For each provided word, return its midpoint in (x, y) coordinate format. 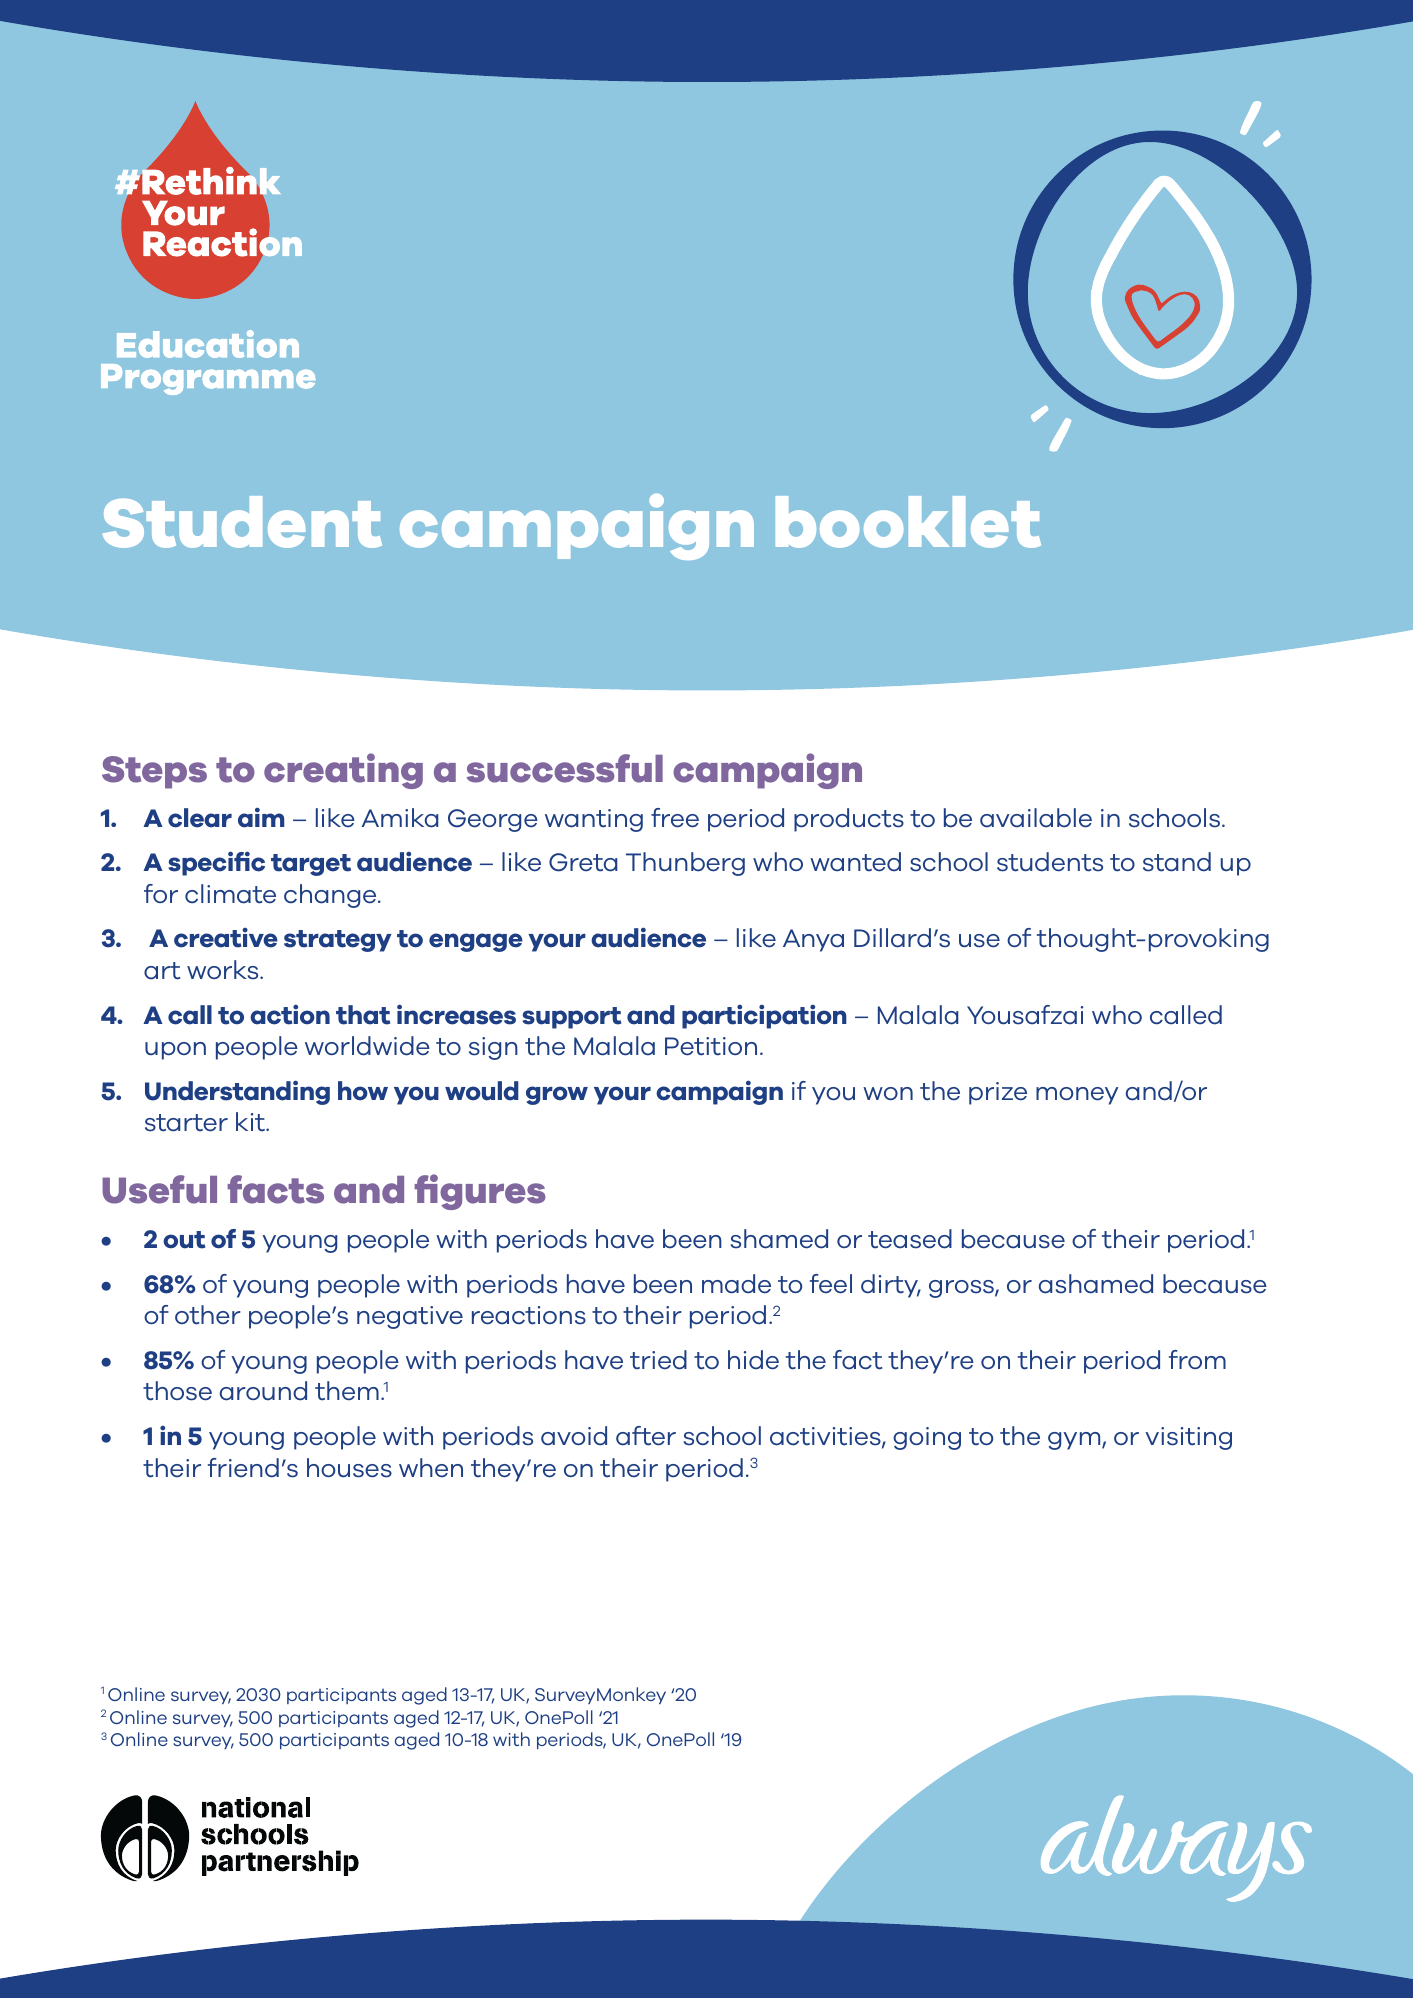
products (849, 820)
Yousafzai (1025, 1015)
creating (343, 771)
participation (764, 1016)
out (184, 1240)
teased (910, 1239)
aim (261, 817)
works (224, 970)
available (1036, 818)
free (675, 818)
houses (349, 1468)
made (736, 1284)
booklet (908, 522)
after (646, 1436)
